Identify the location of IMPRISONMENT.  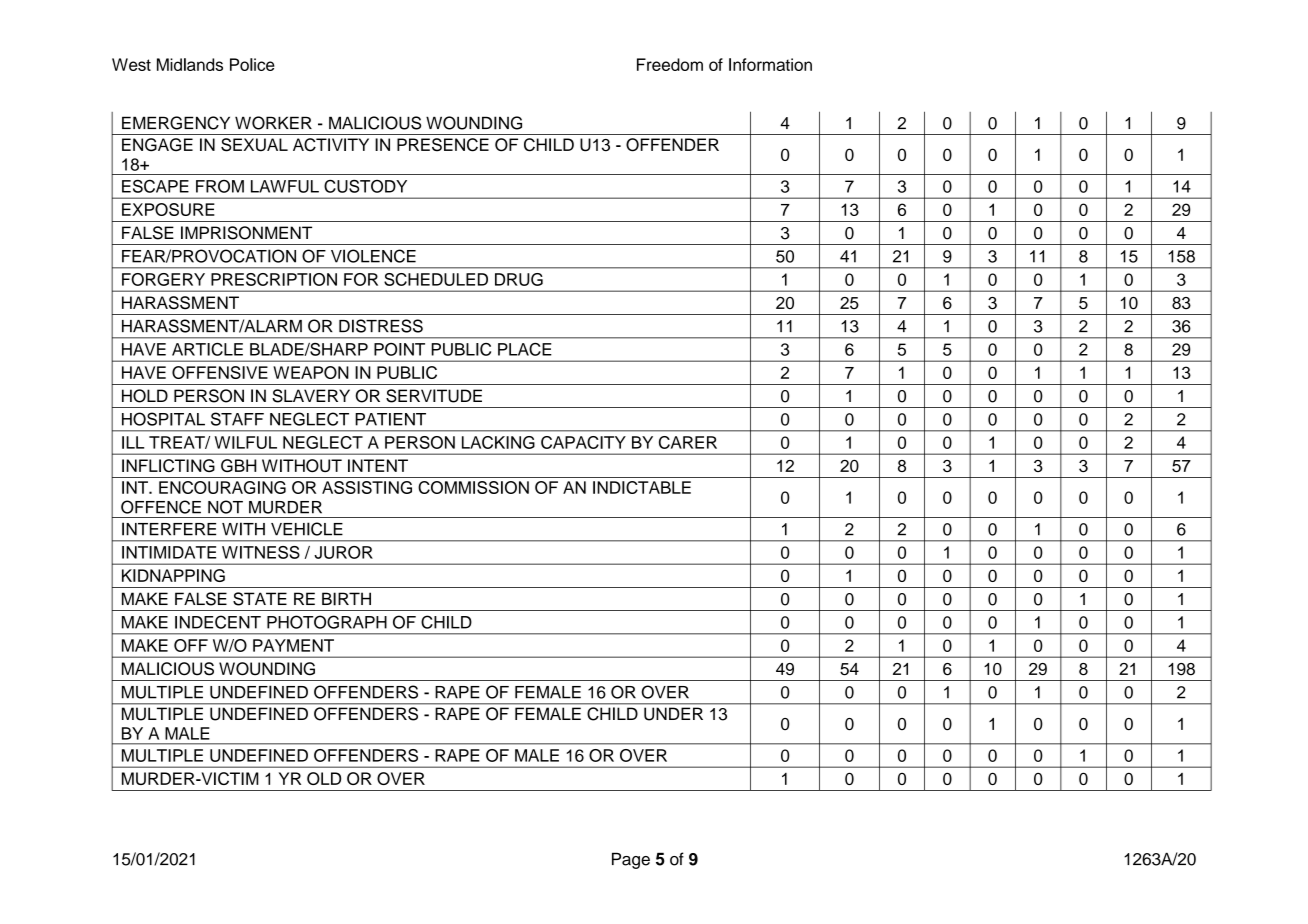
(246, 233).
